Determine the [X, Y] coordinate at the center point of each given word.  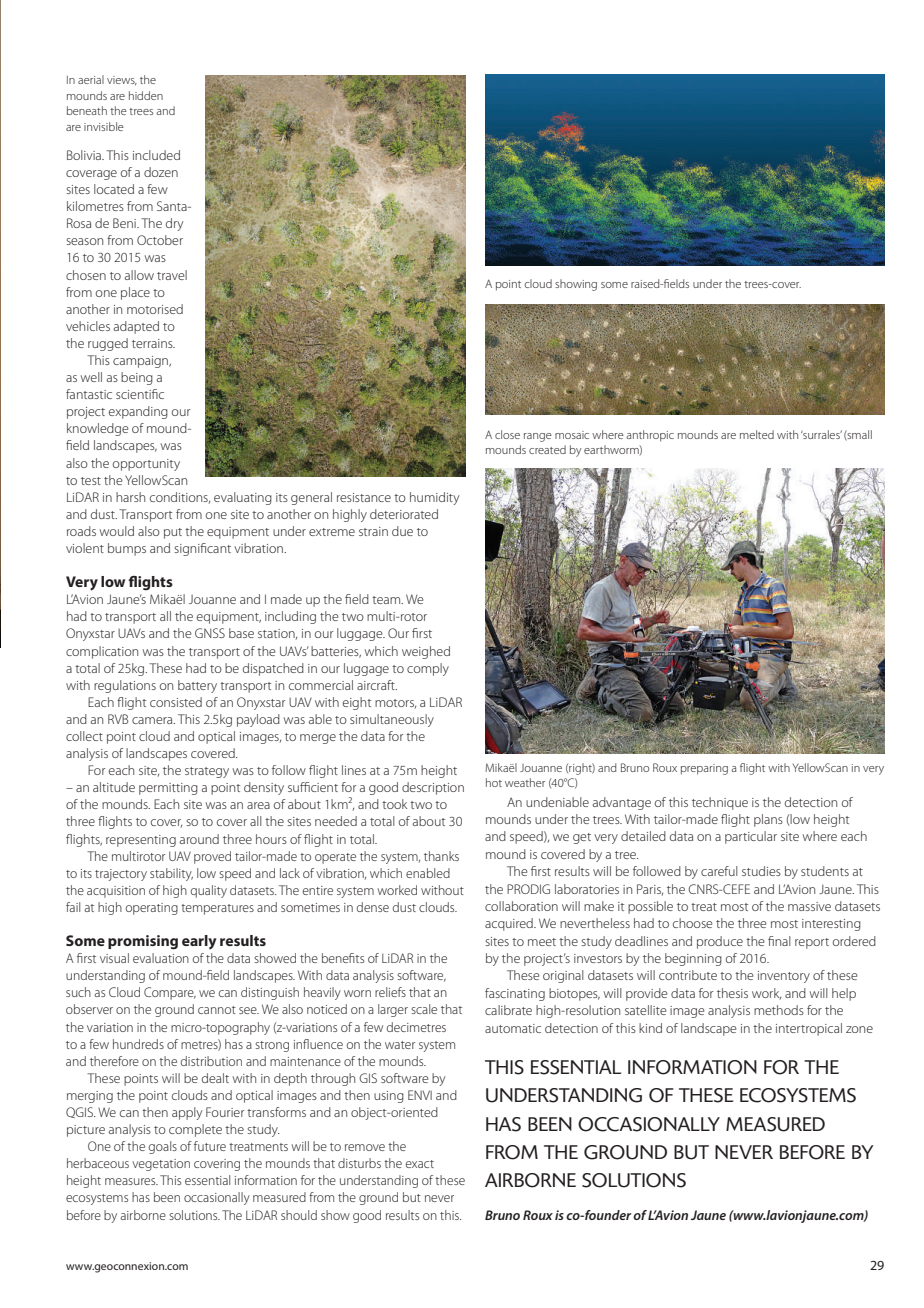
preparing [704, 769]
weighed [426, 652]
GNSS [210, 633]
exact [420, 1164]
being [137, 378]
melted [757, 434]
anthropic [650, 436]
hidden [146, 95]
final [779, 941]
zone [859, 1029]
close [507, 434]
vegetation [161, 1165]
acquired [510, 924]
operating [152, 909]
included [156, 155]
